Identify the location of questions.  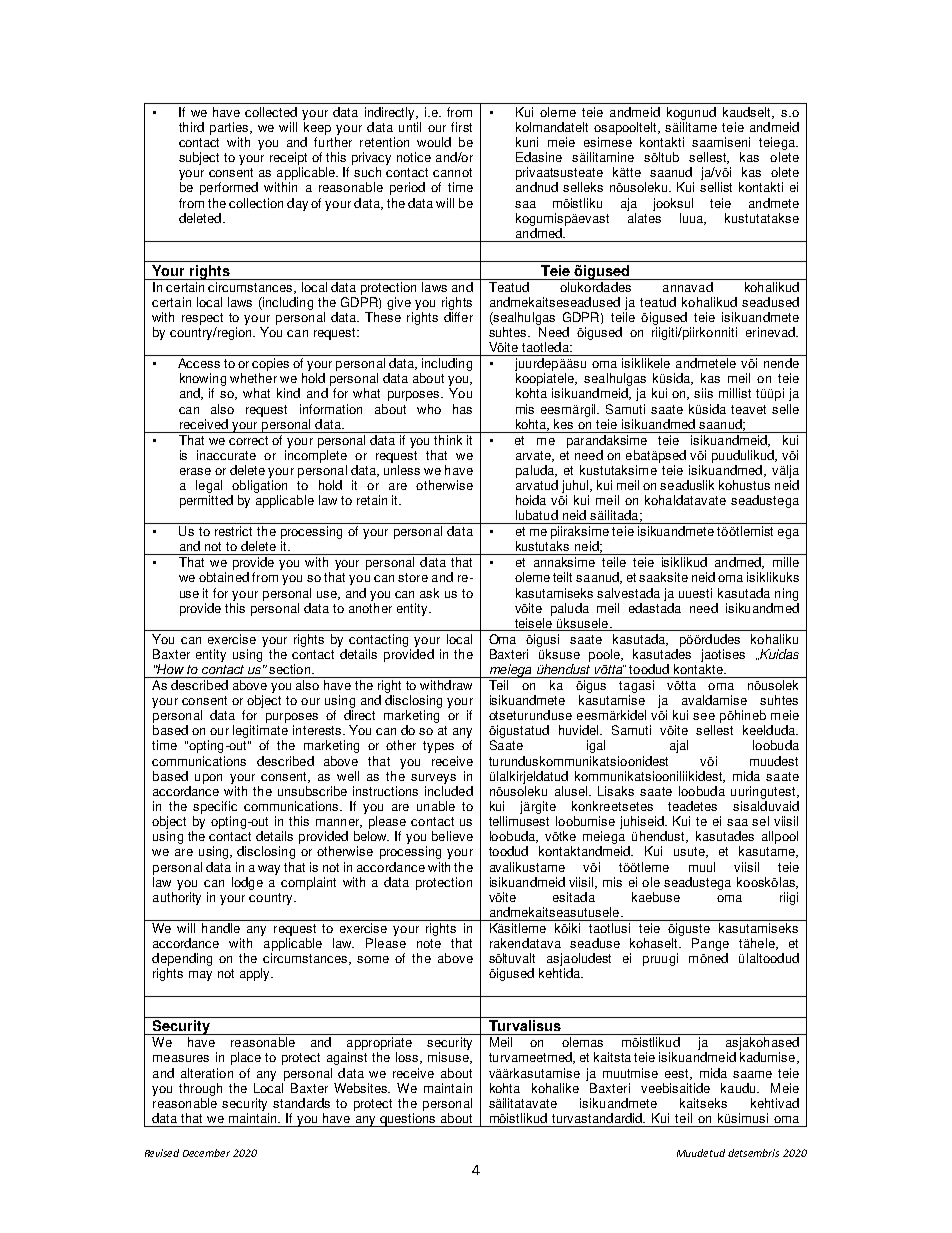
(408, 1120).
